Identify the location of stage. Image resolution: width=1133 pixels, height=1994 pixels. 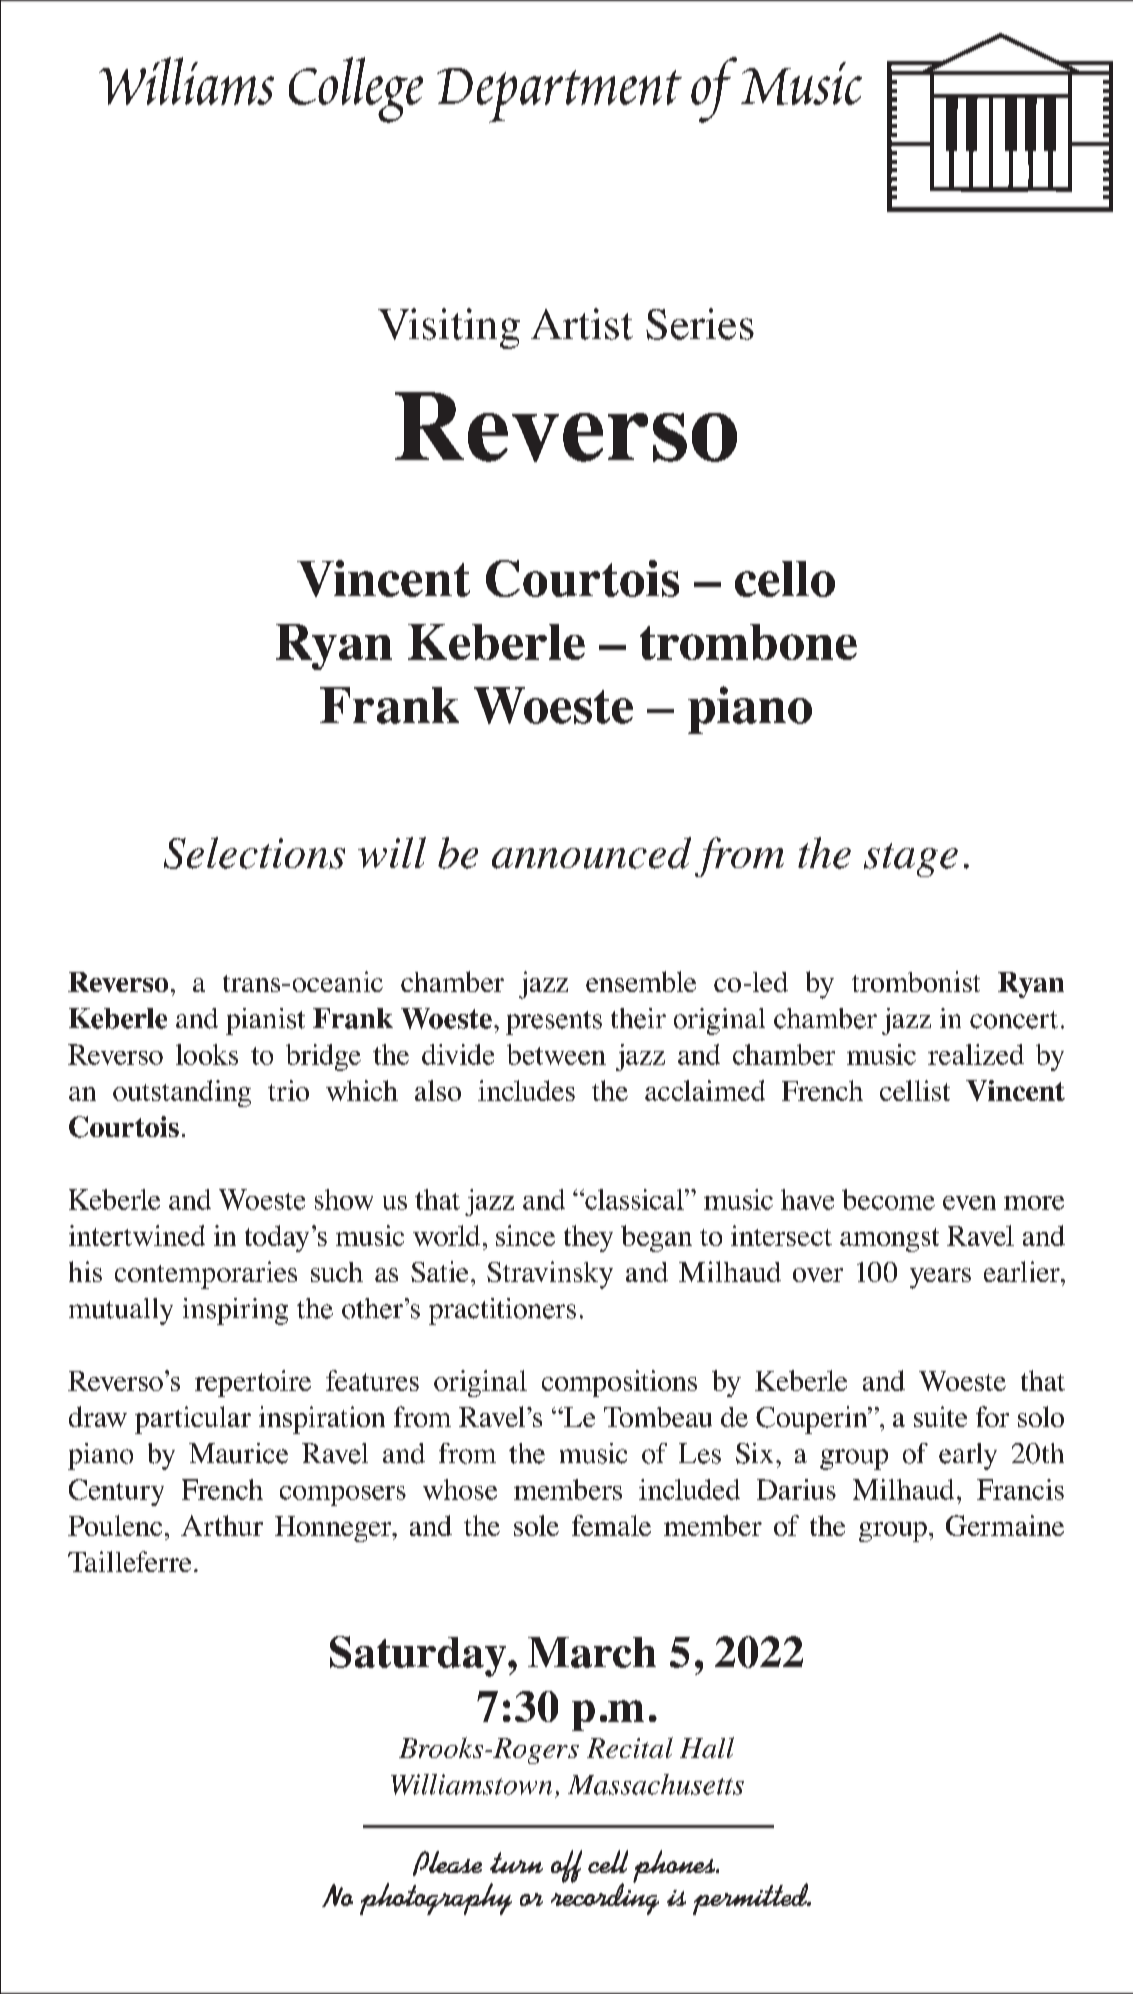
(911, 860).
